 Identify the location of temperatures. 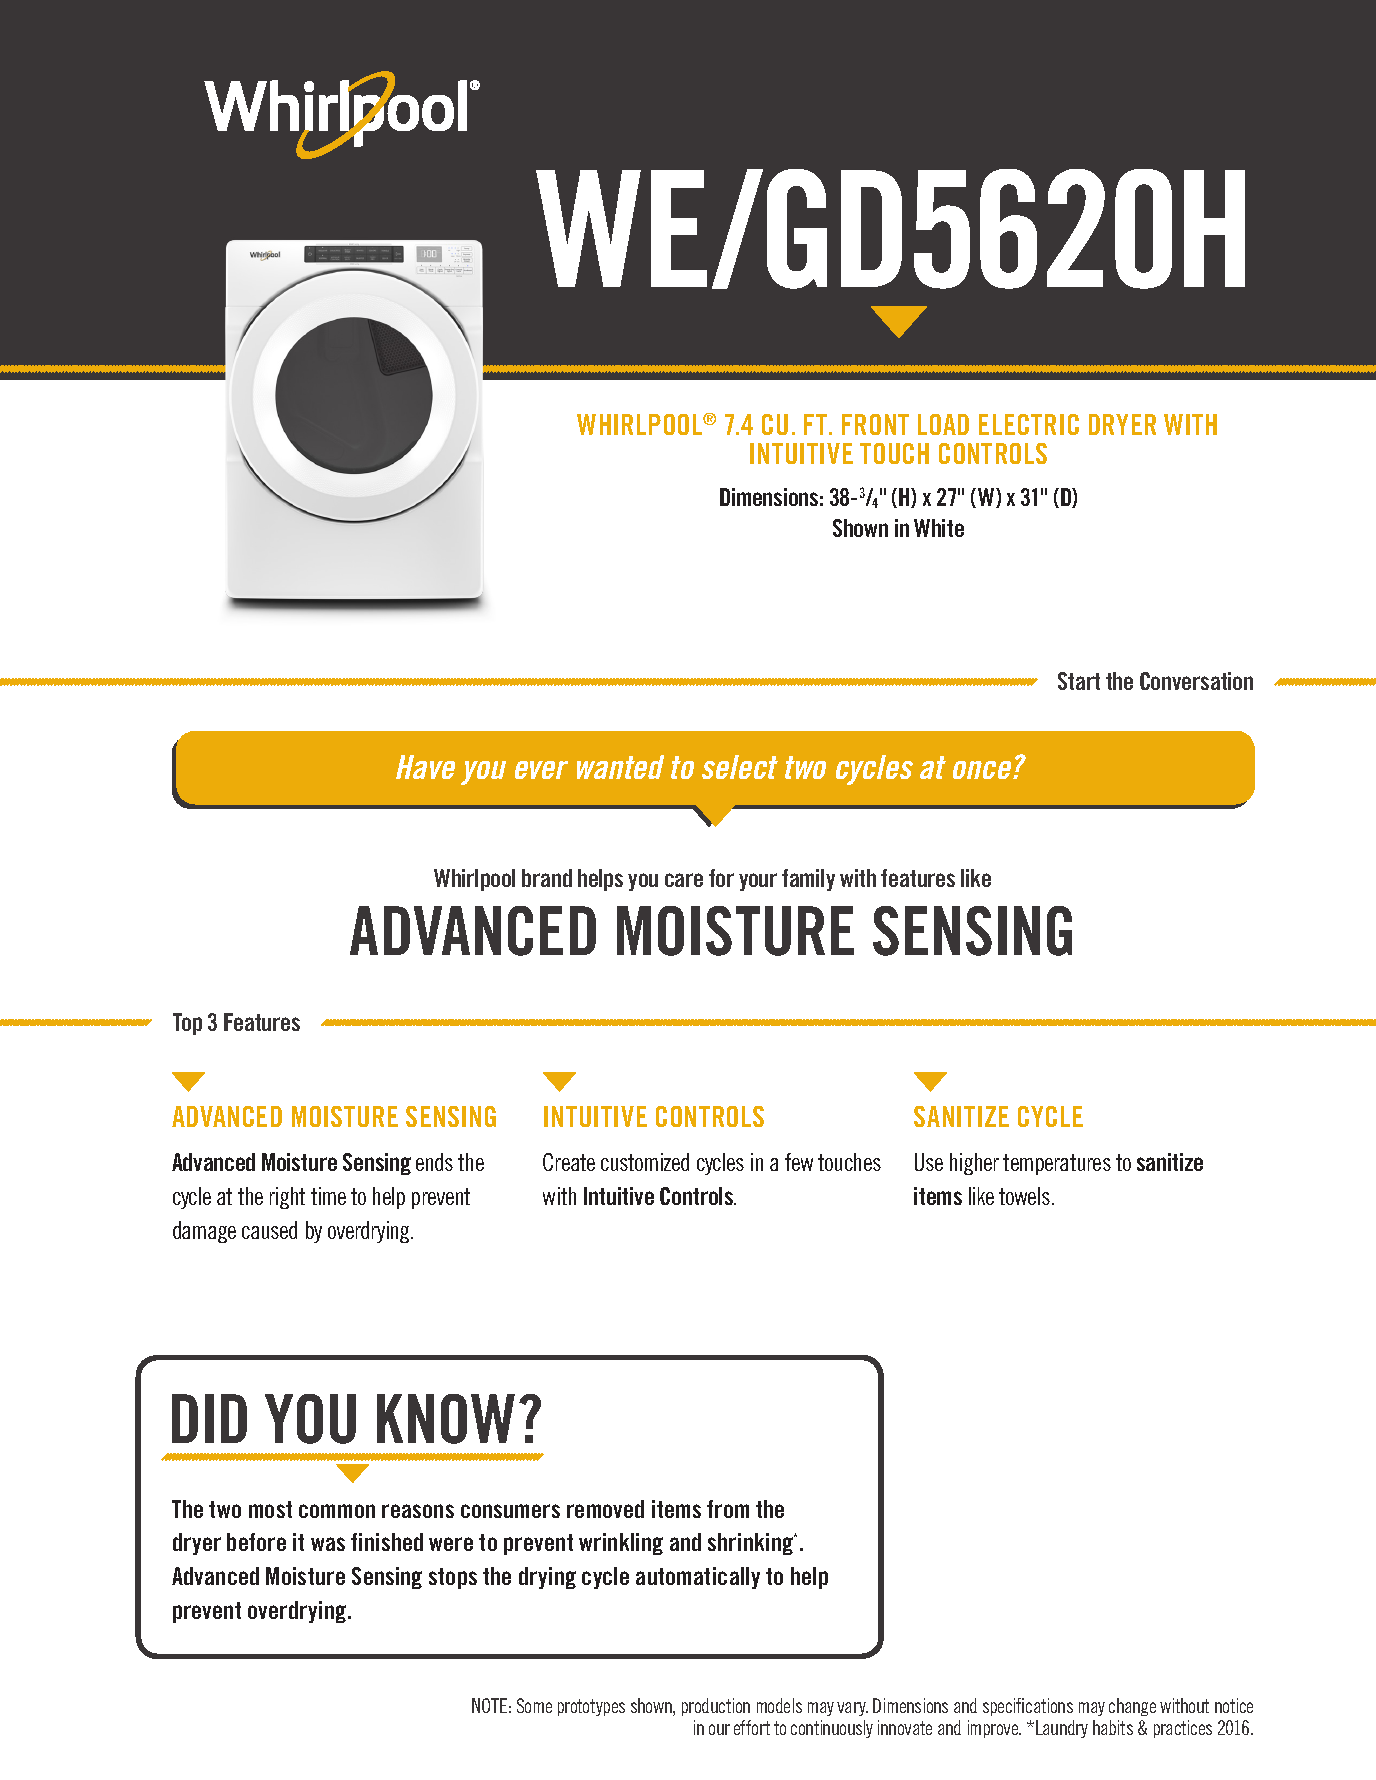
(1057, 1164).
